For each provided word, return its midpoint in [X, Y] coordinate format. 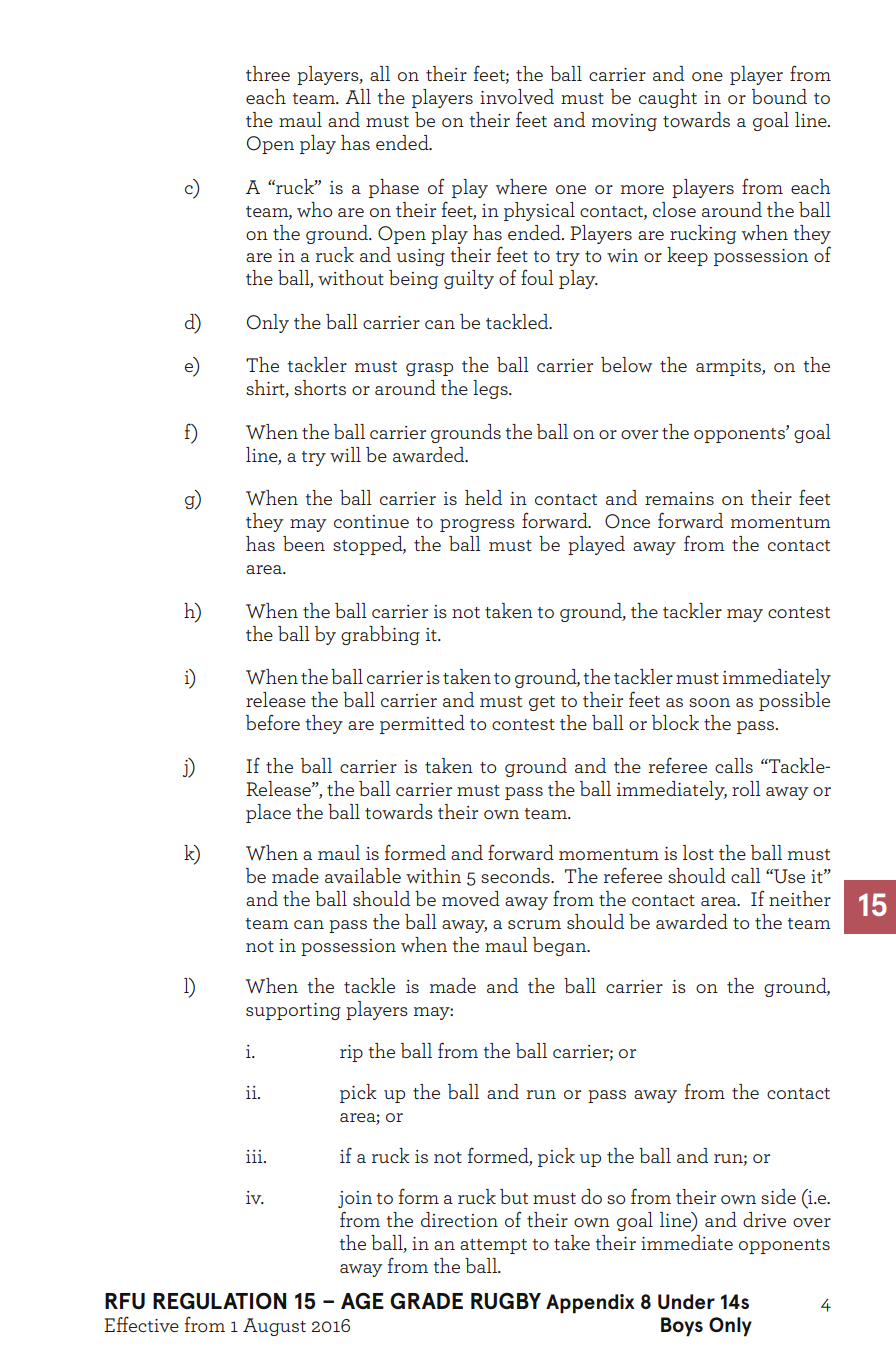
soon [709, 702]
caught [668, 98]
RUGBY [506, 1300]
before [273, 722]
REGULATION [219, 1300]
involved [517, 96]
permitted [422, 724]
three [268, 73]
